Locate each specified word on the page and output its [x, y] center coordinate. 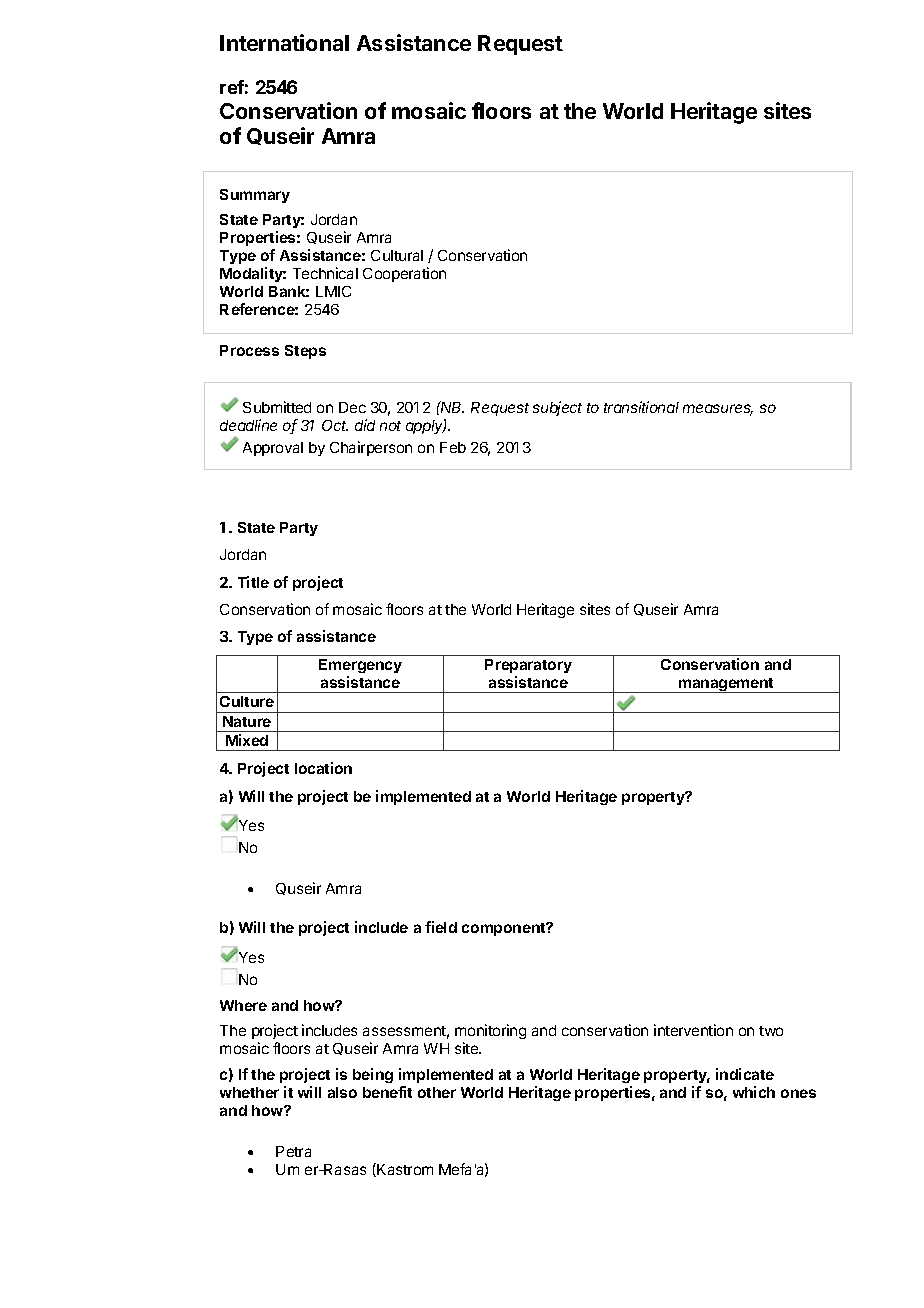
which [754, 1092]
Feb [453, 447]
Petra [293, 1151]
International [284, 42]
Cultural [397, 255]
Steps [305, 352]
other [437, 1092]
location [323, 768]
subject [557, 408]
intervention [693, 1030]
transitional [641, 407]
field [441, 927]
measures [718, 410]
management [726, 685]
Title [253, 582]
